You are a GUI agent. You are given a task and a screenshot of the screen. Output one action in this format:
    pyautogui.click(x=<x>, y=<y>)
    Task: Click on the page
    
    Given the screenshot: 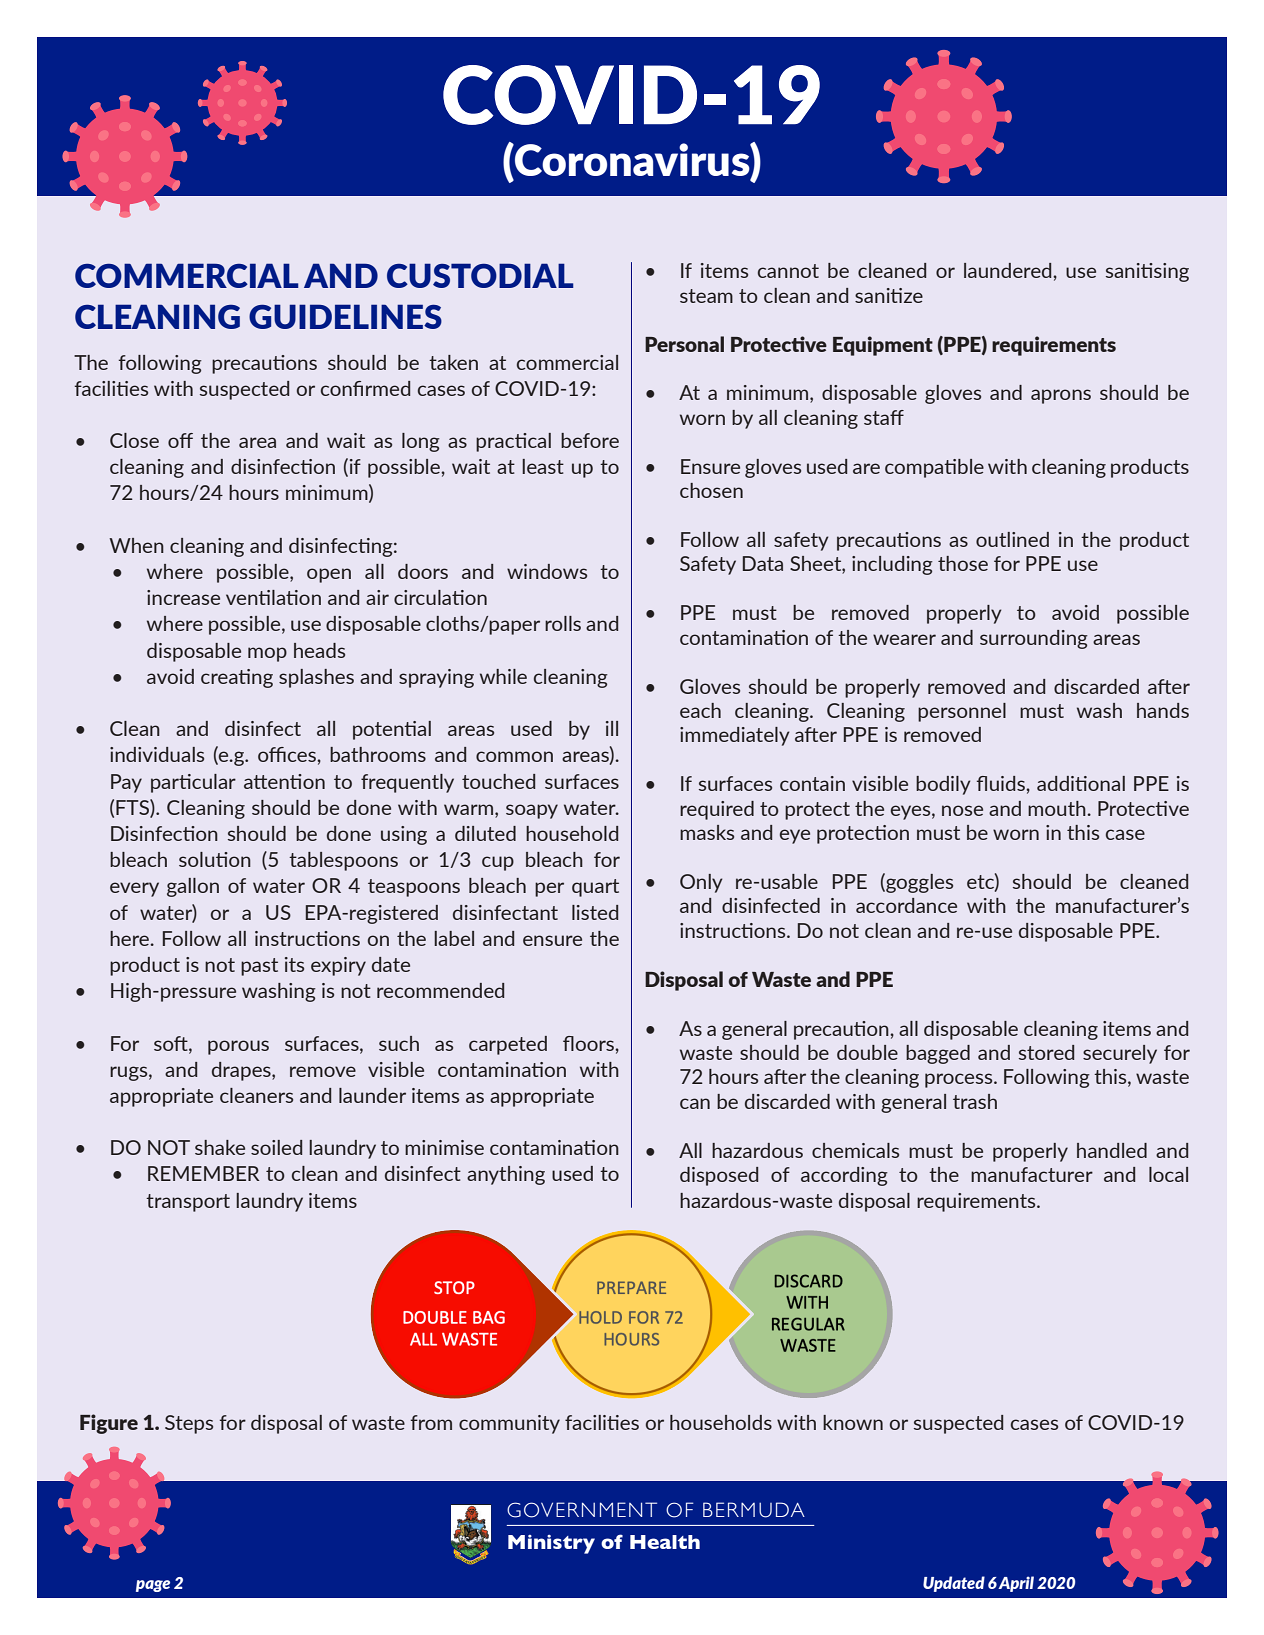 What is the action you would take?
    pyautogui.click(x=153, y=1586)
